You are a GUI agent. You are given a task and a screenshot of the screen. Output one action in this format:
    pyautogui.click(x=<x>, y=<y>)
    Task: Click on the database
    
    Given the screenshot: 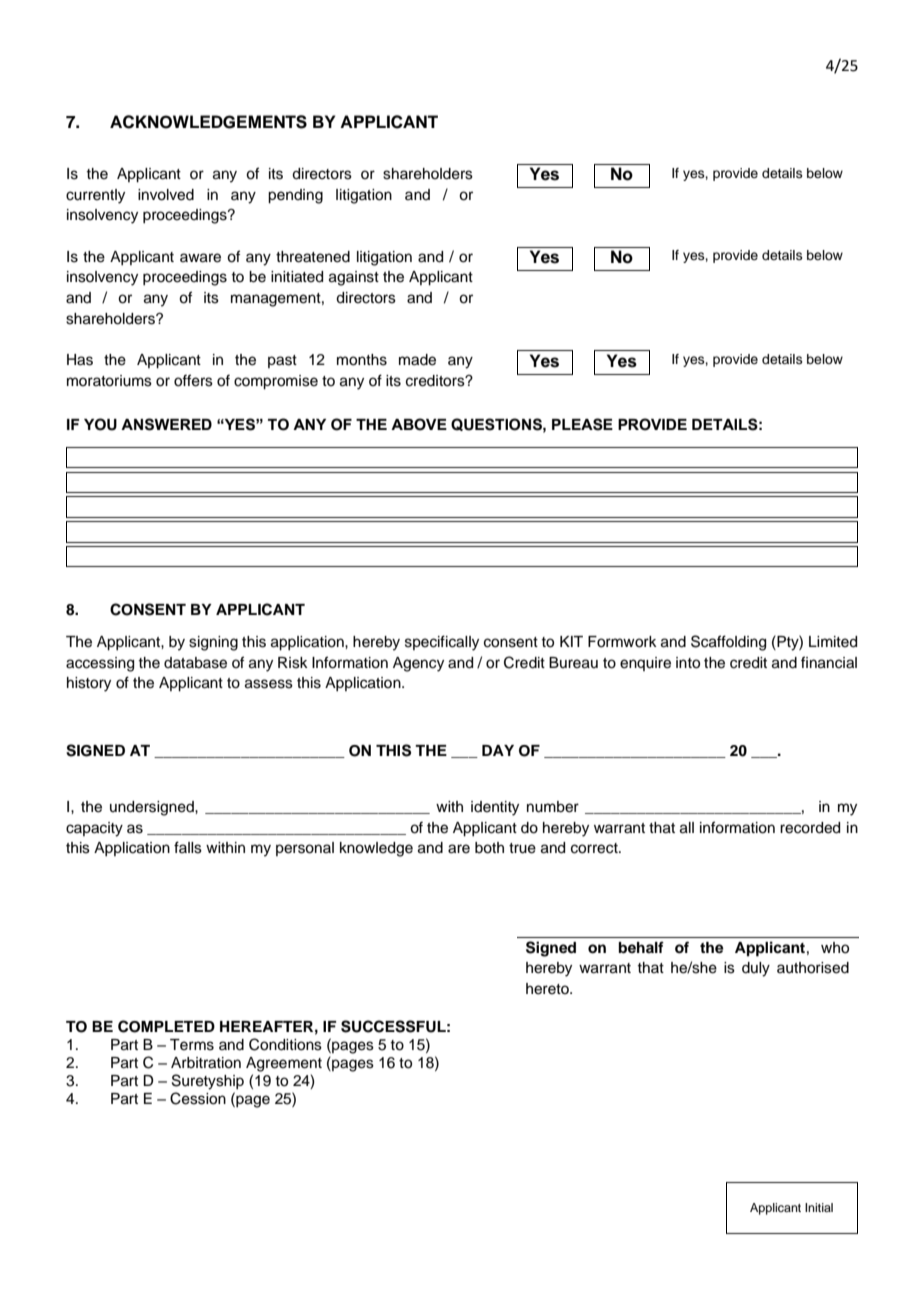 What is the action you would take?
    pyautogui.click(x=195, y=663)
